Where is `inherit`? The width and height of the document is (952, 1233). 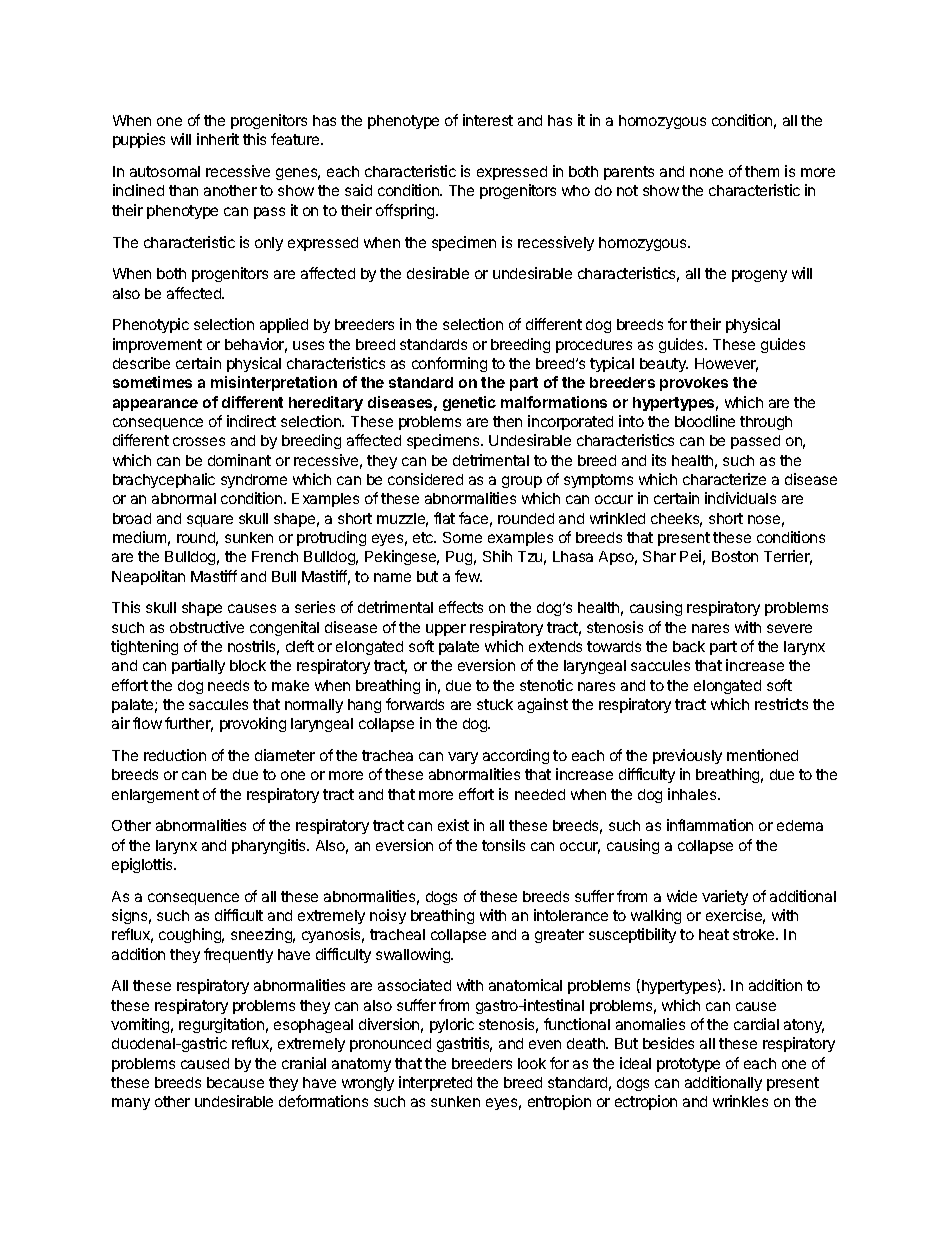 inherit is located at coordinates (218, 139).
